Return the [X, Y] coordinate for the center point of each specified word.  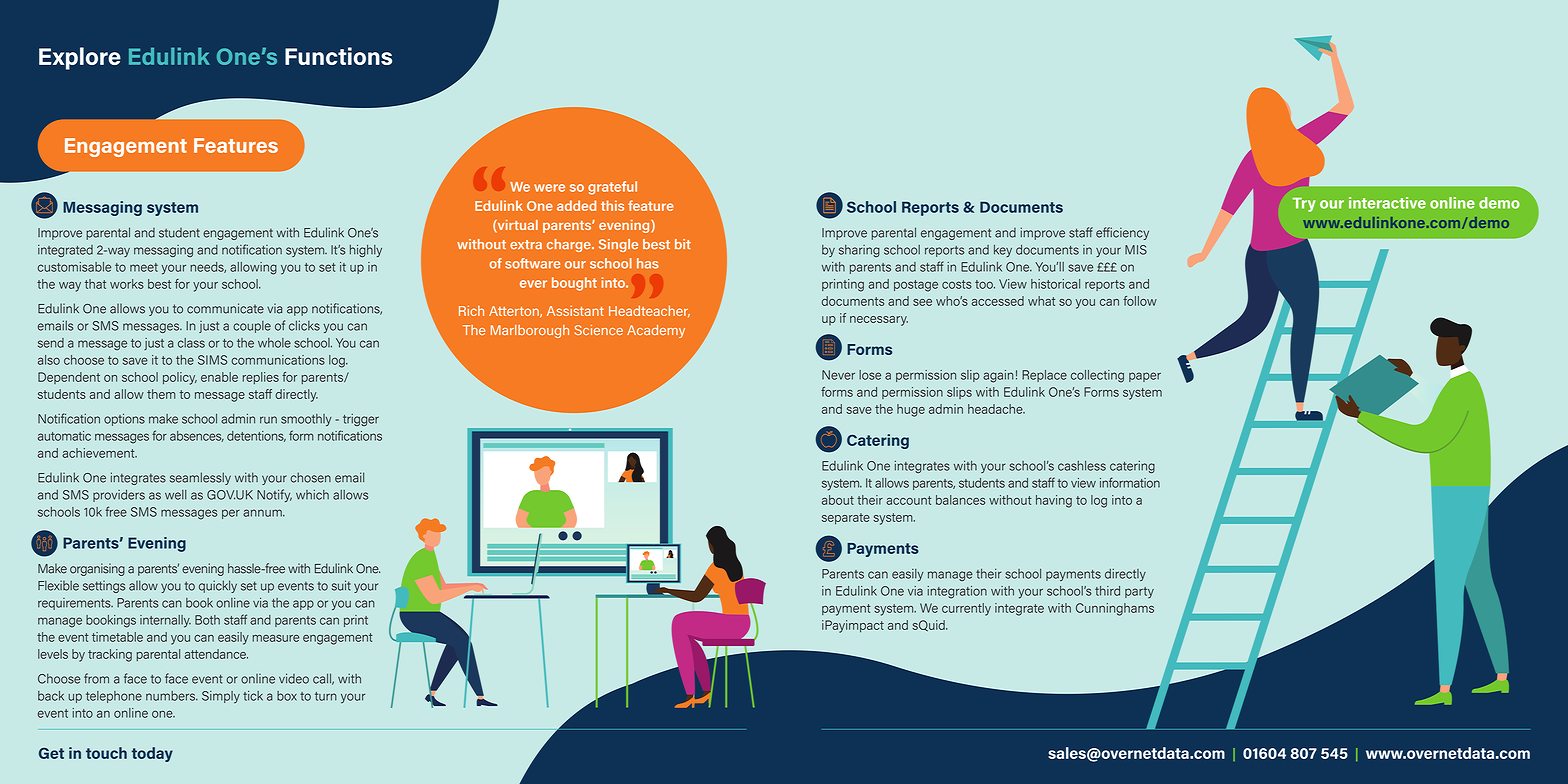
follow [1140, 301]
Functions [338, 56]
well [176, 495]
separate [846, 519]
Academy [656, 331]
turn [326, 696]
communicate [225, 308]
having [1054, 501]
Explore [80, 58]
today [152, 754]
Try [1304, 204]
